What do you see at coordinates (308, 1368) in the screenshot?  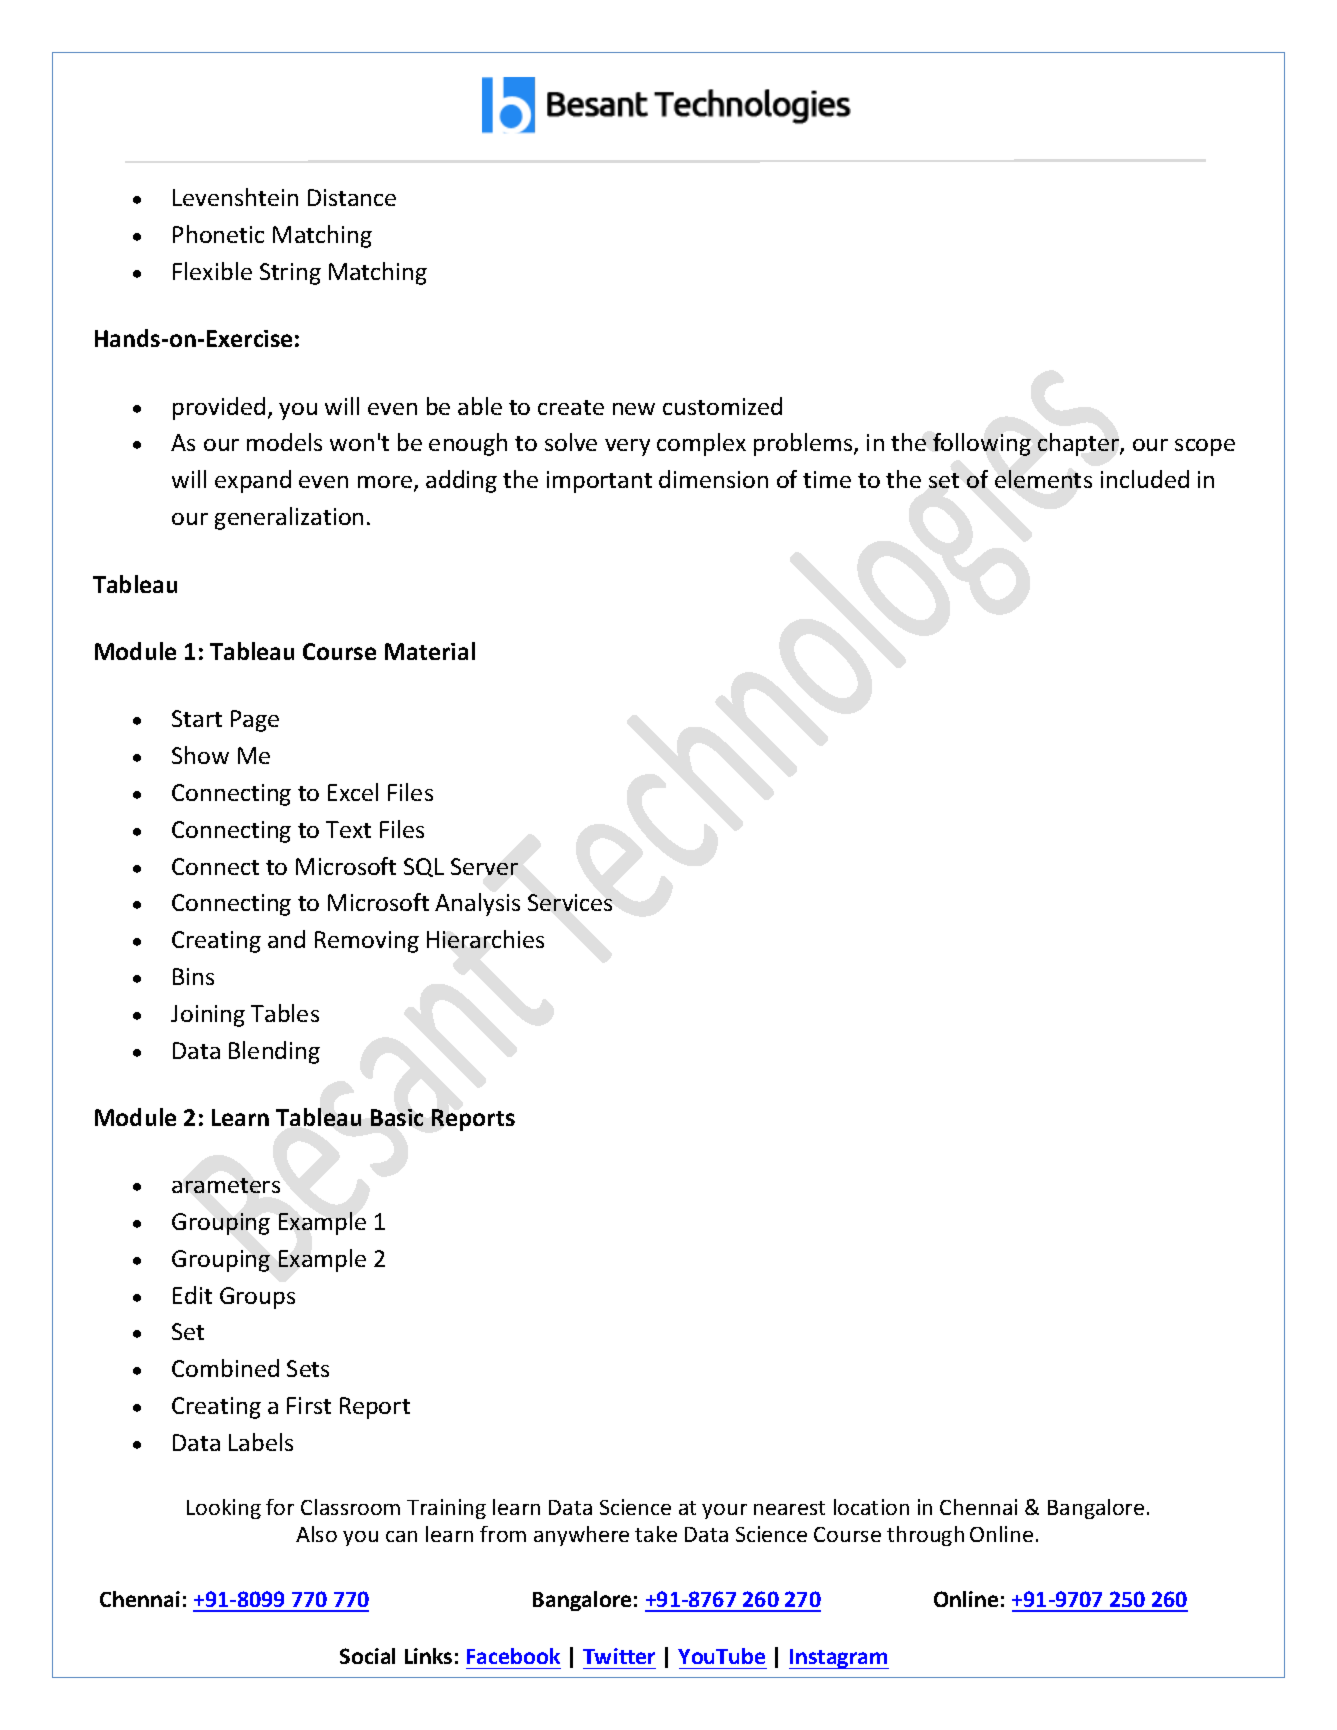 I see `Sets` at bounding box center [308, 1368].
